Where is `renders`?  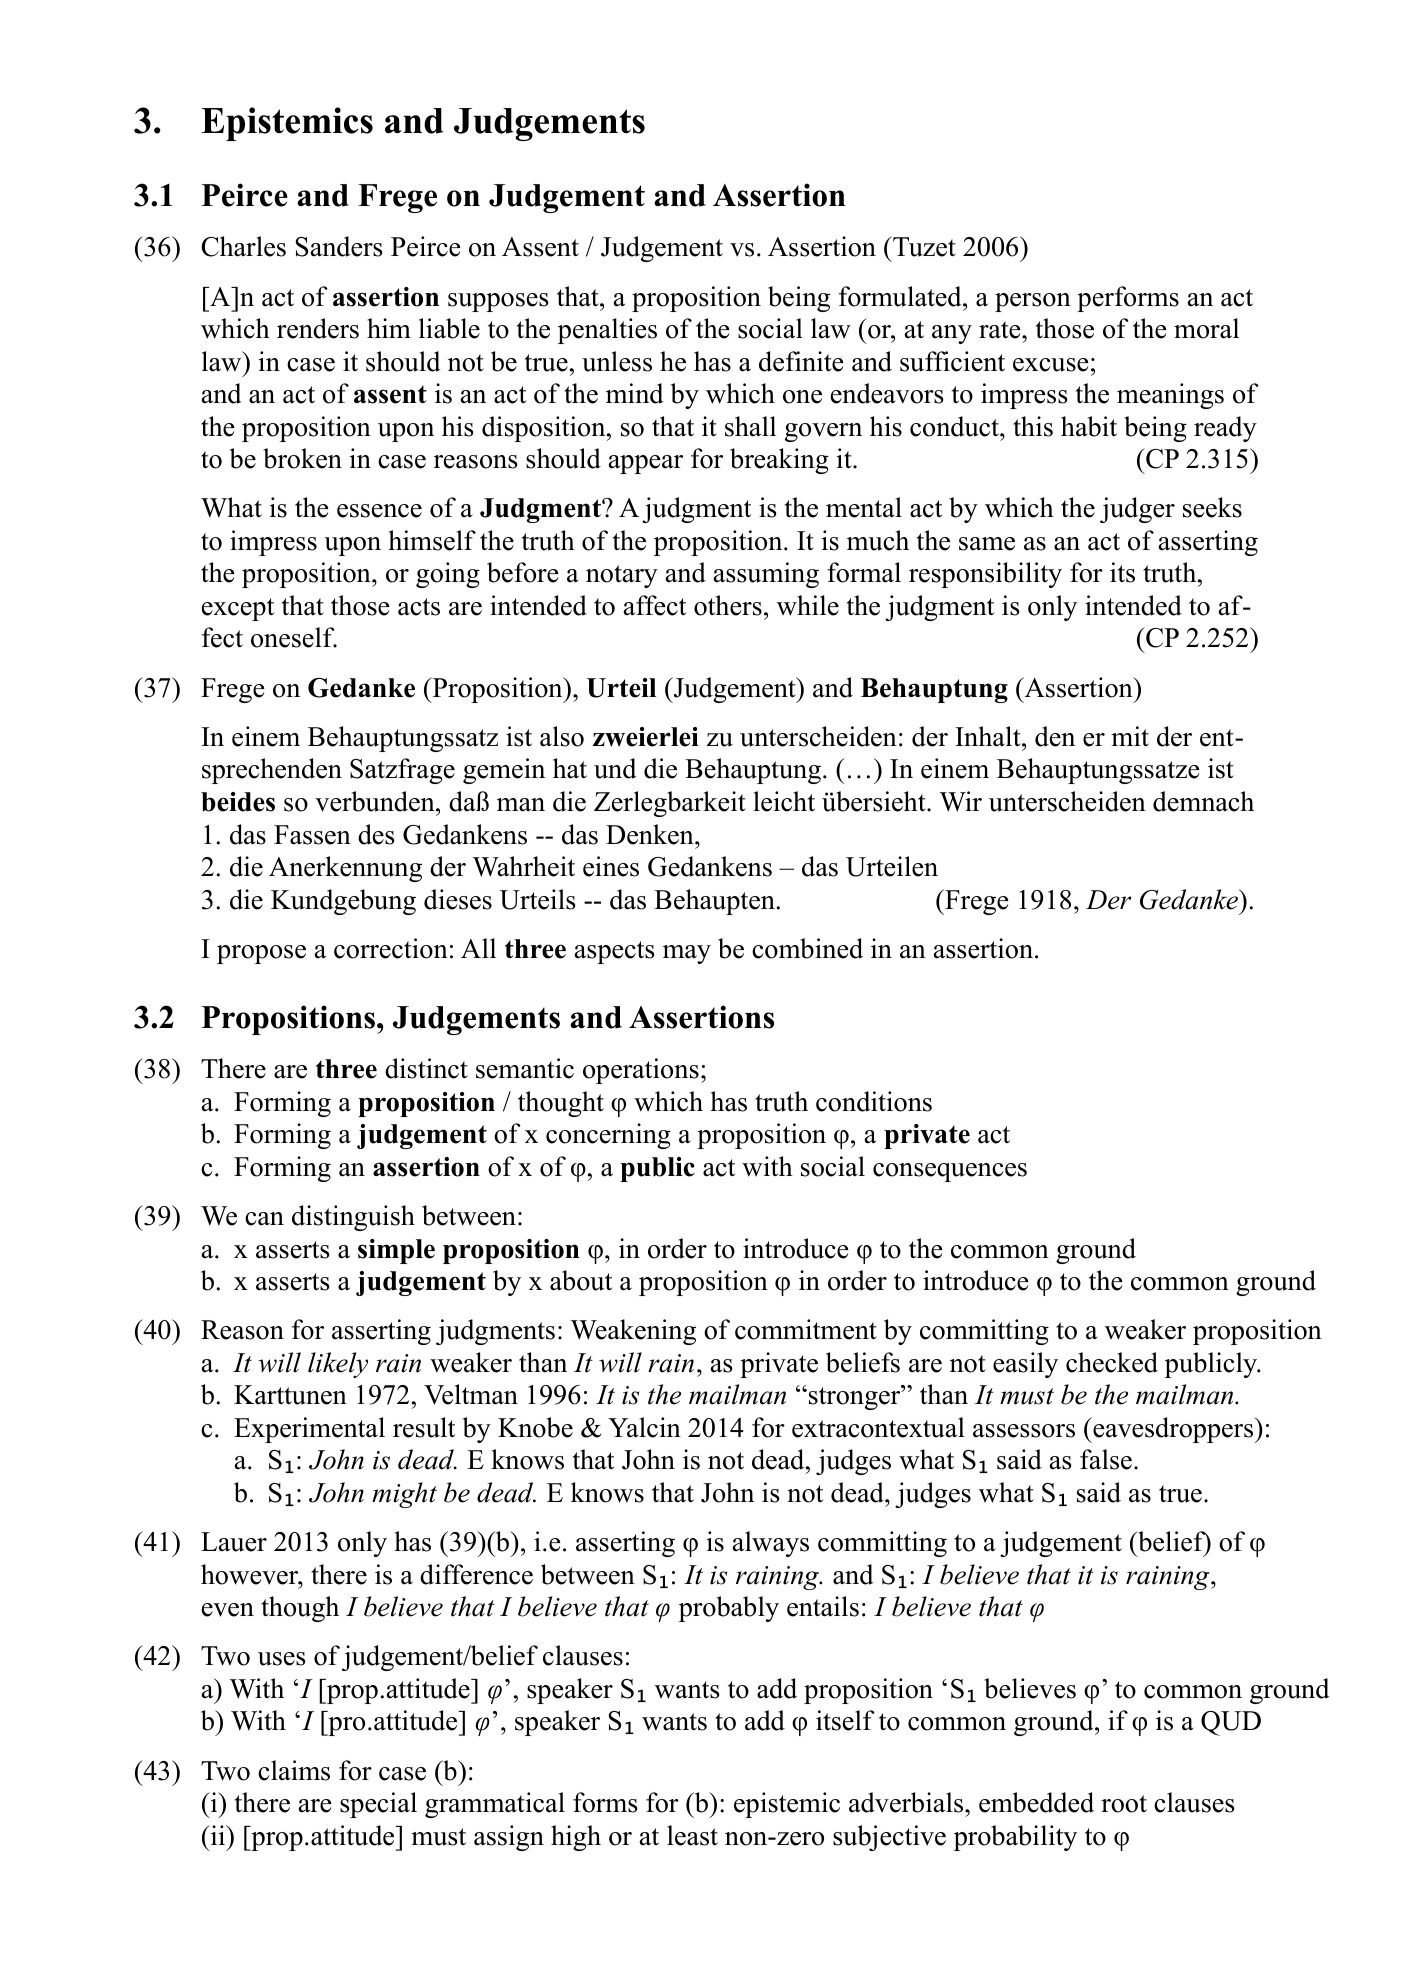
renders is located at coordinates (318, 328).
